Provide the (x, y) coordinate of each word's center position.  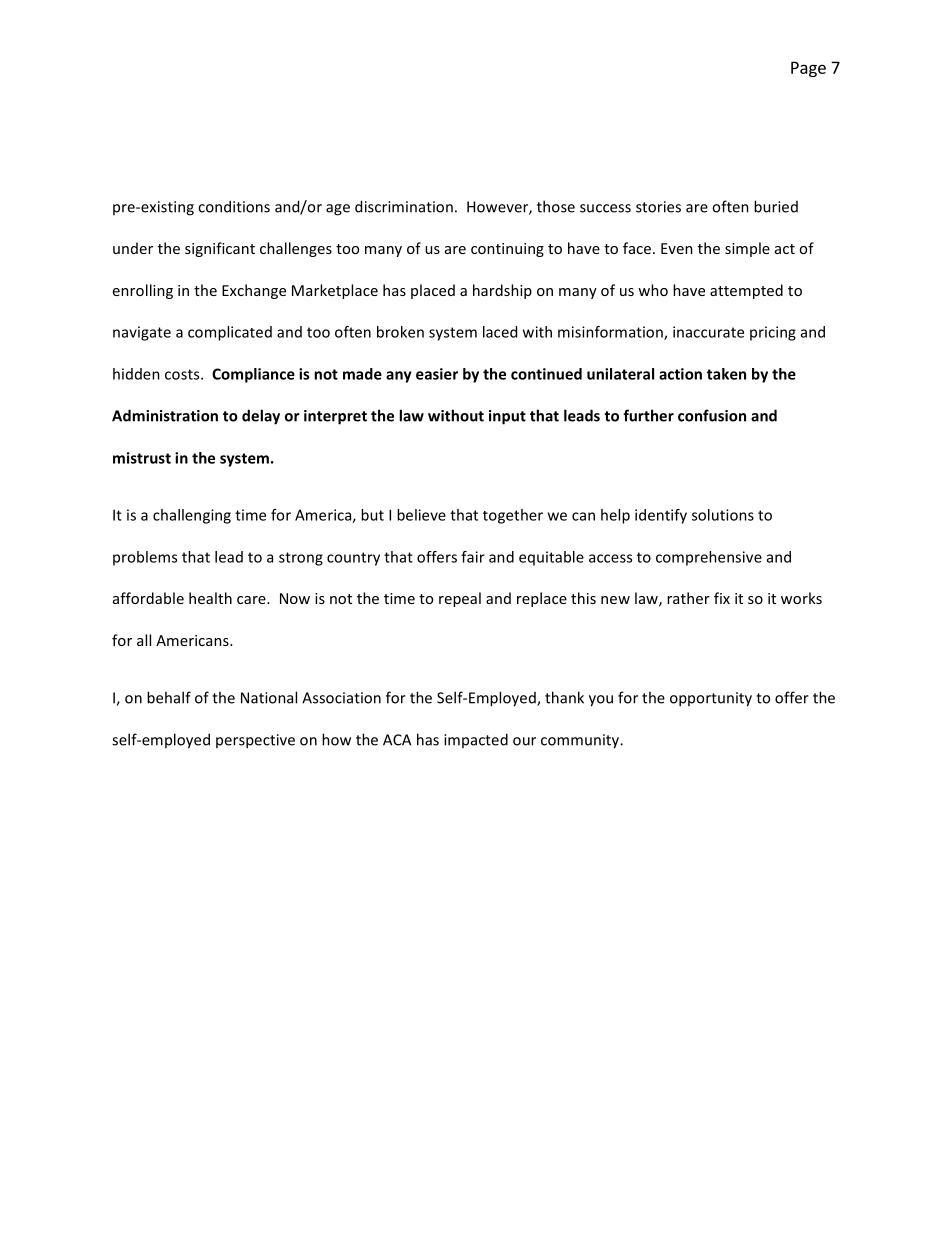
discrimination (404, 206)
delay (261, 417)
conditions (234, 206)
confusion (712, 415)
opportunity (711, 699)
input (507, 417)
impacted (476, 740)
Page (808, 69)
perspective (255, 741)
